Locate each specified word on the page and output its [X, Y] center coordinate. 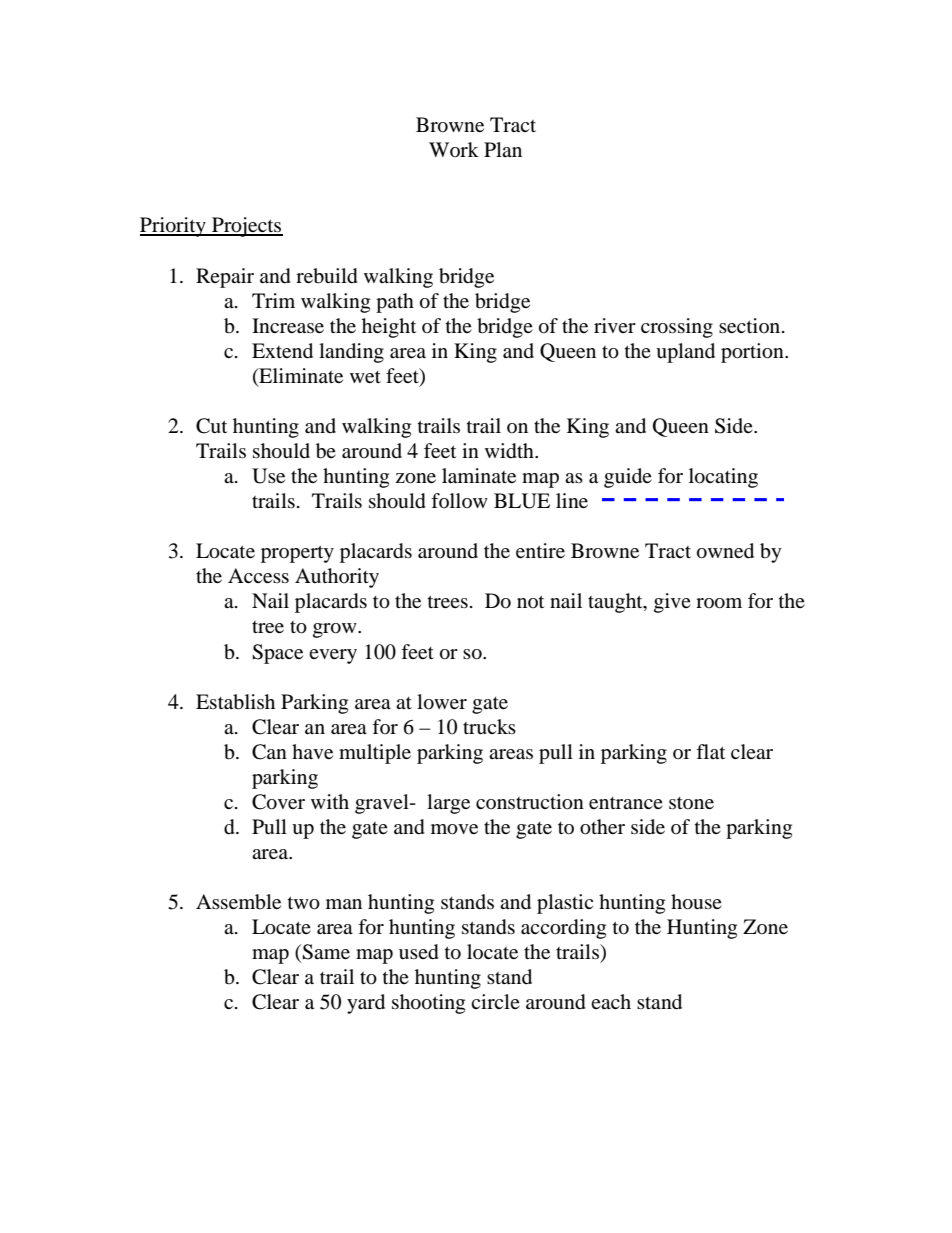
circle [495, 1001]
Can [269, 752]
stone [691, 803]
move [454, 829]
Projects [246, 227]
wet [365, 377]
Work [454, 149]
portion [753, 353]
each [611, 1001]
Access [258, 575]
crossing [677, 328]
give [672, 603]
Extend [282, 351]
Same [326, 952]
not [530, 601]
